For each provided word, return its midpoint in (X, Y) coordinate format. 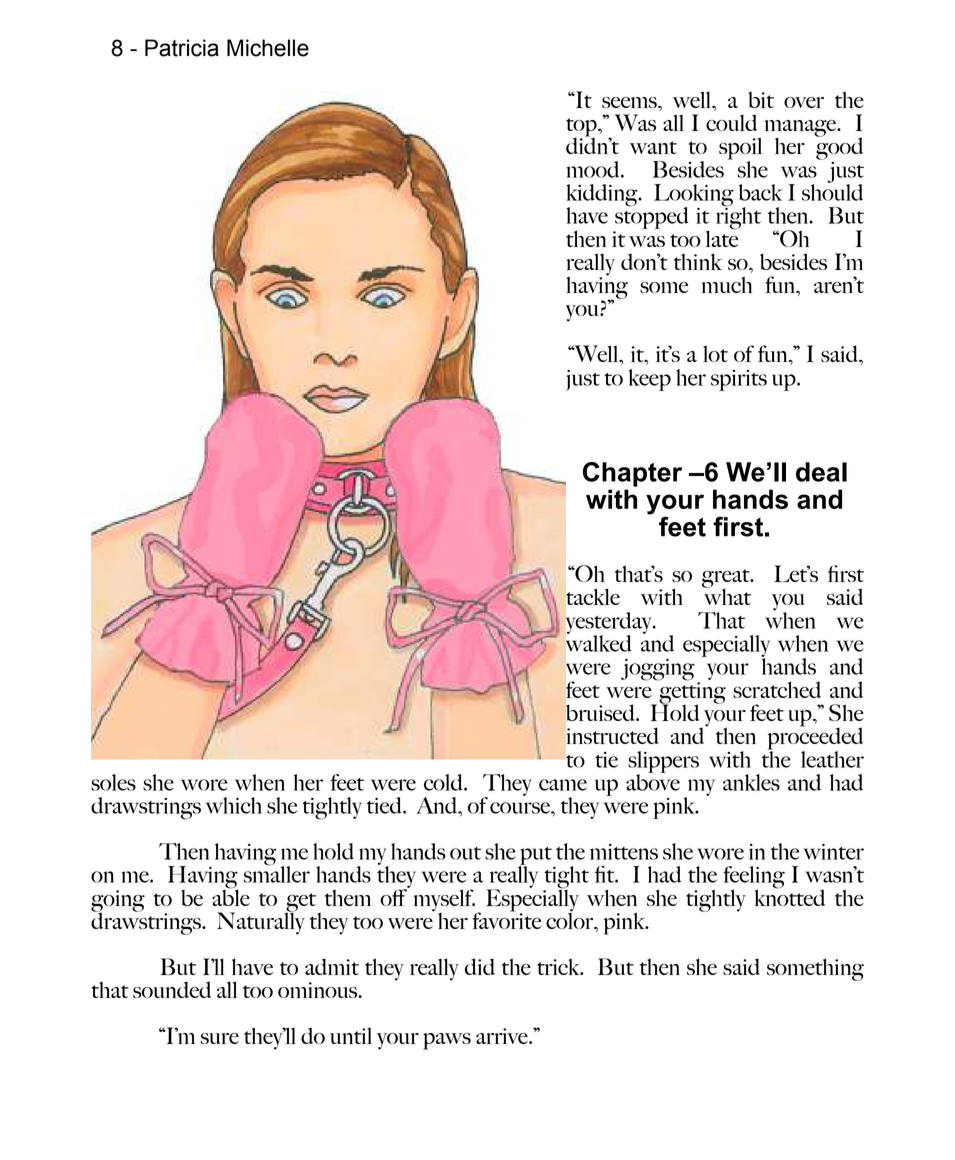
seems (630, 102)
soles (113, 782)
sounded (172, 989)
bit (761, 100)
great (727, 579)
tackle (593, 596)
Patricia (182, 48)
